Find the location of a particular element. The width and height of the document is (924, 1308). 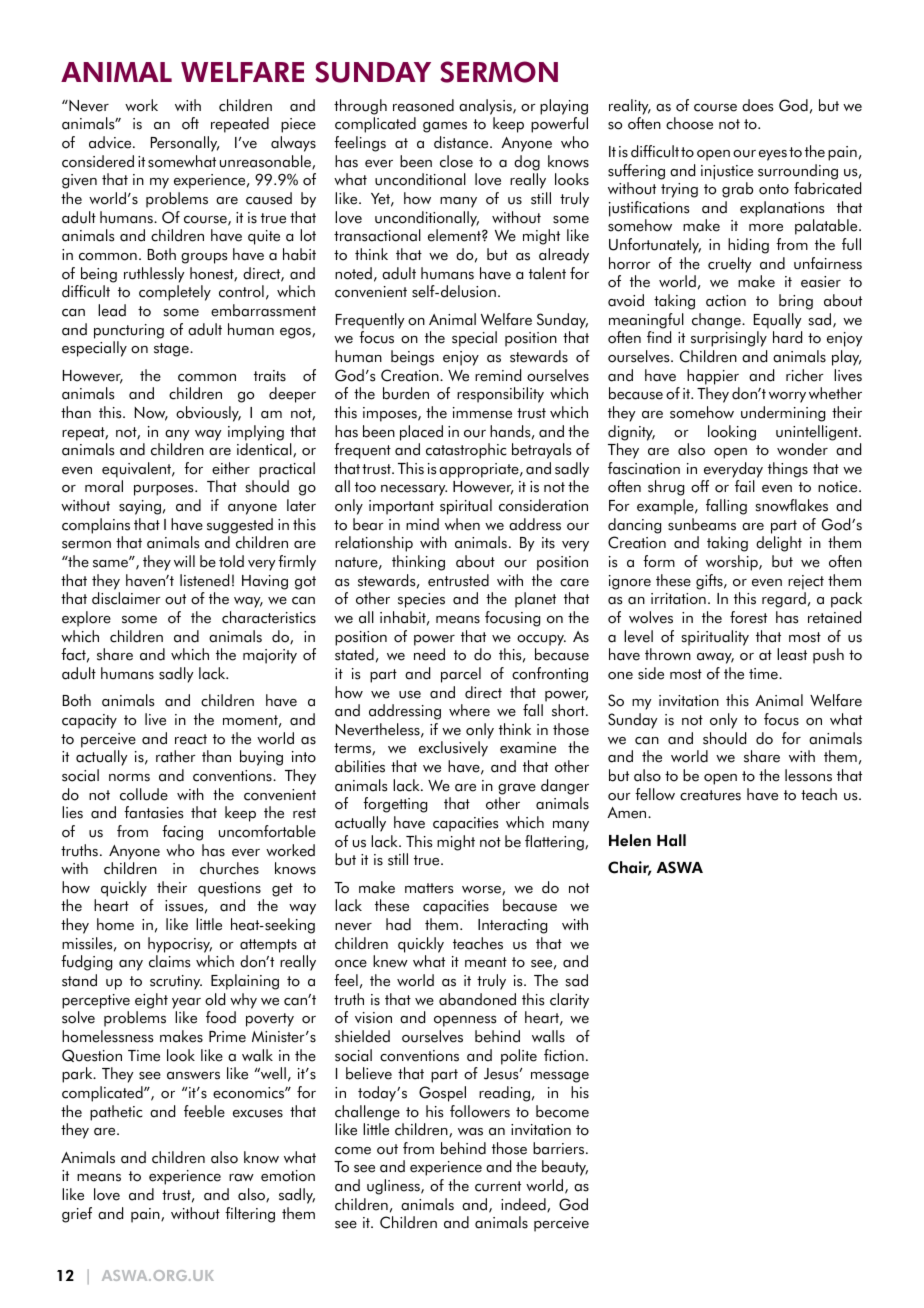

purposes is located at coordinates (165, 490).
